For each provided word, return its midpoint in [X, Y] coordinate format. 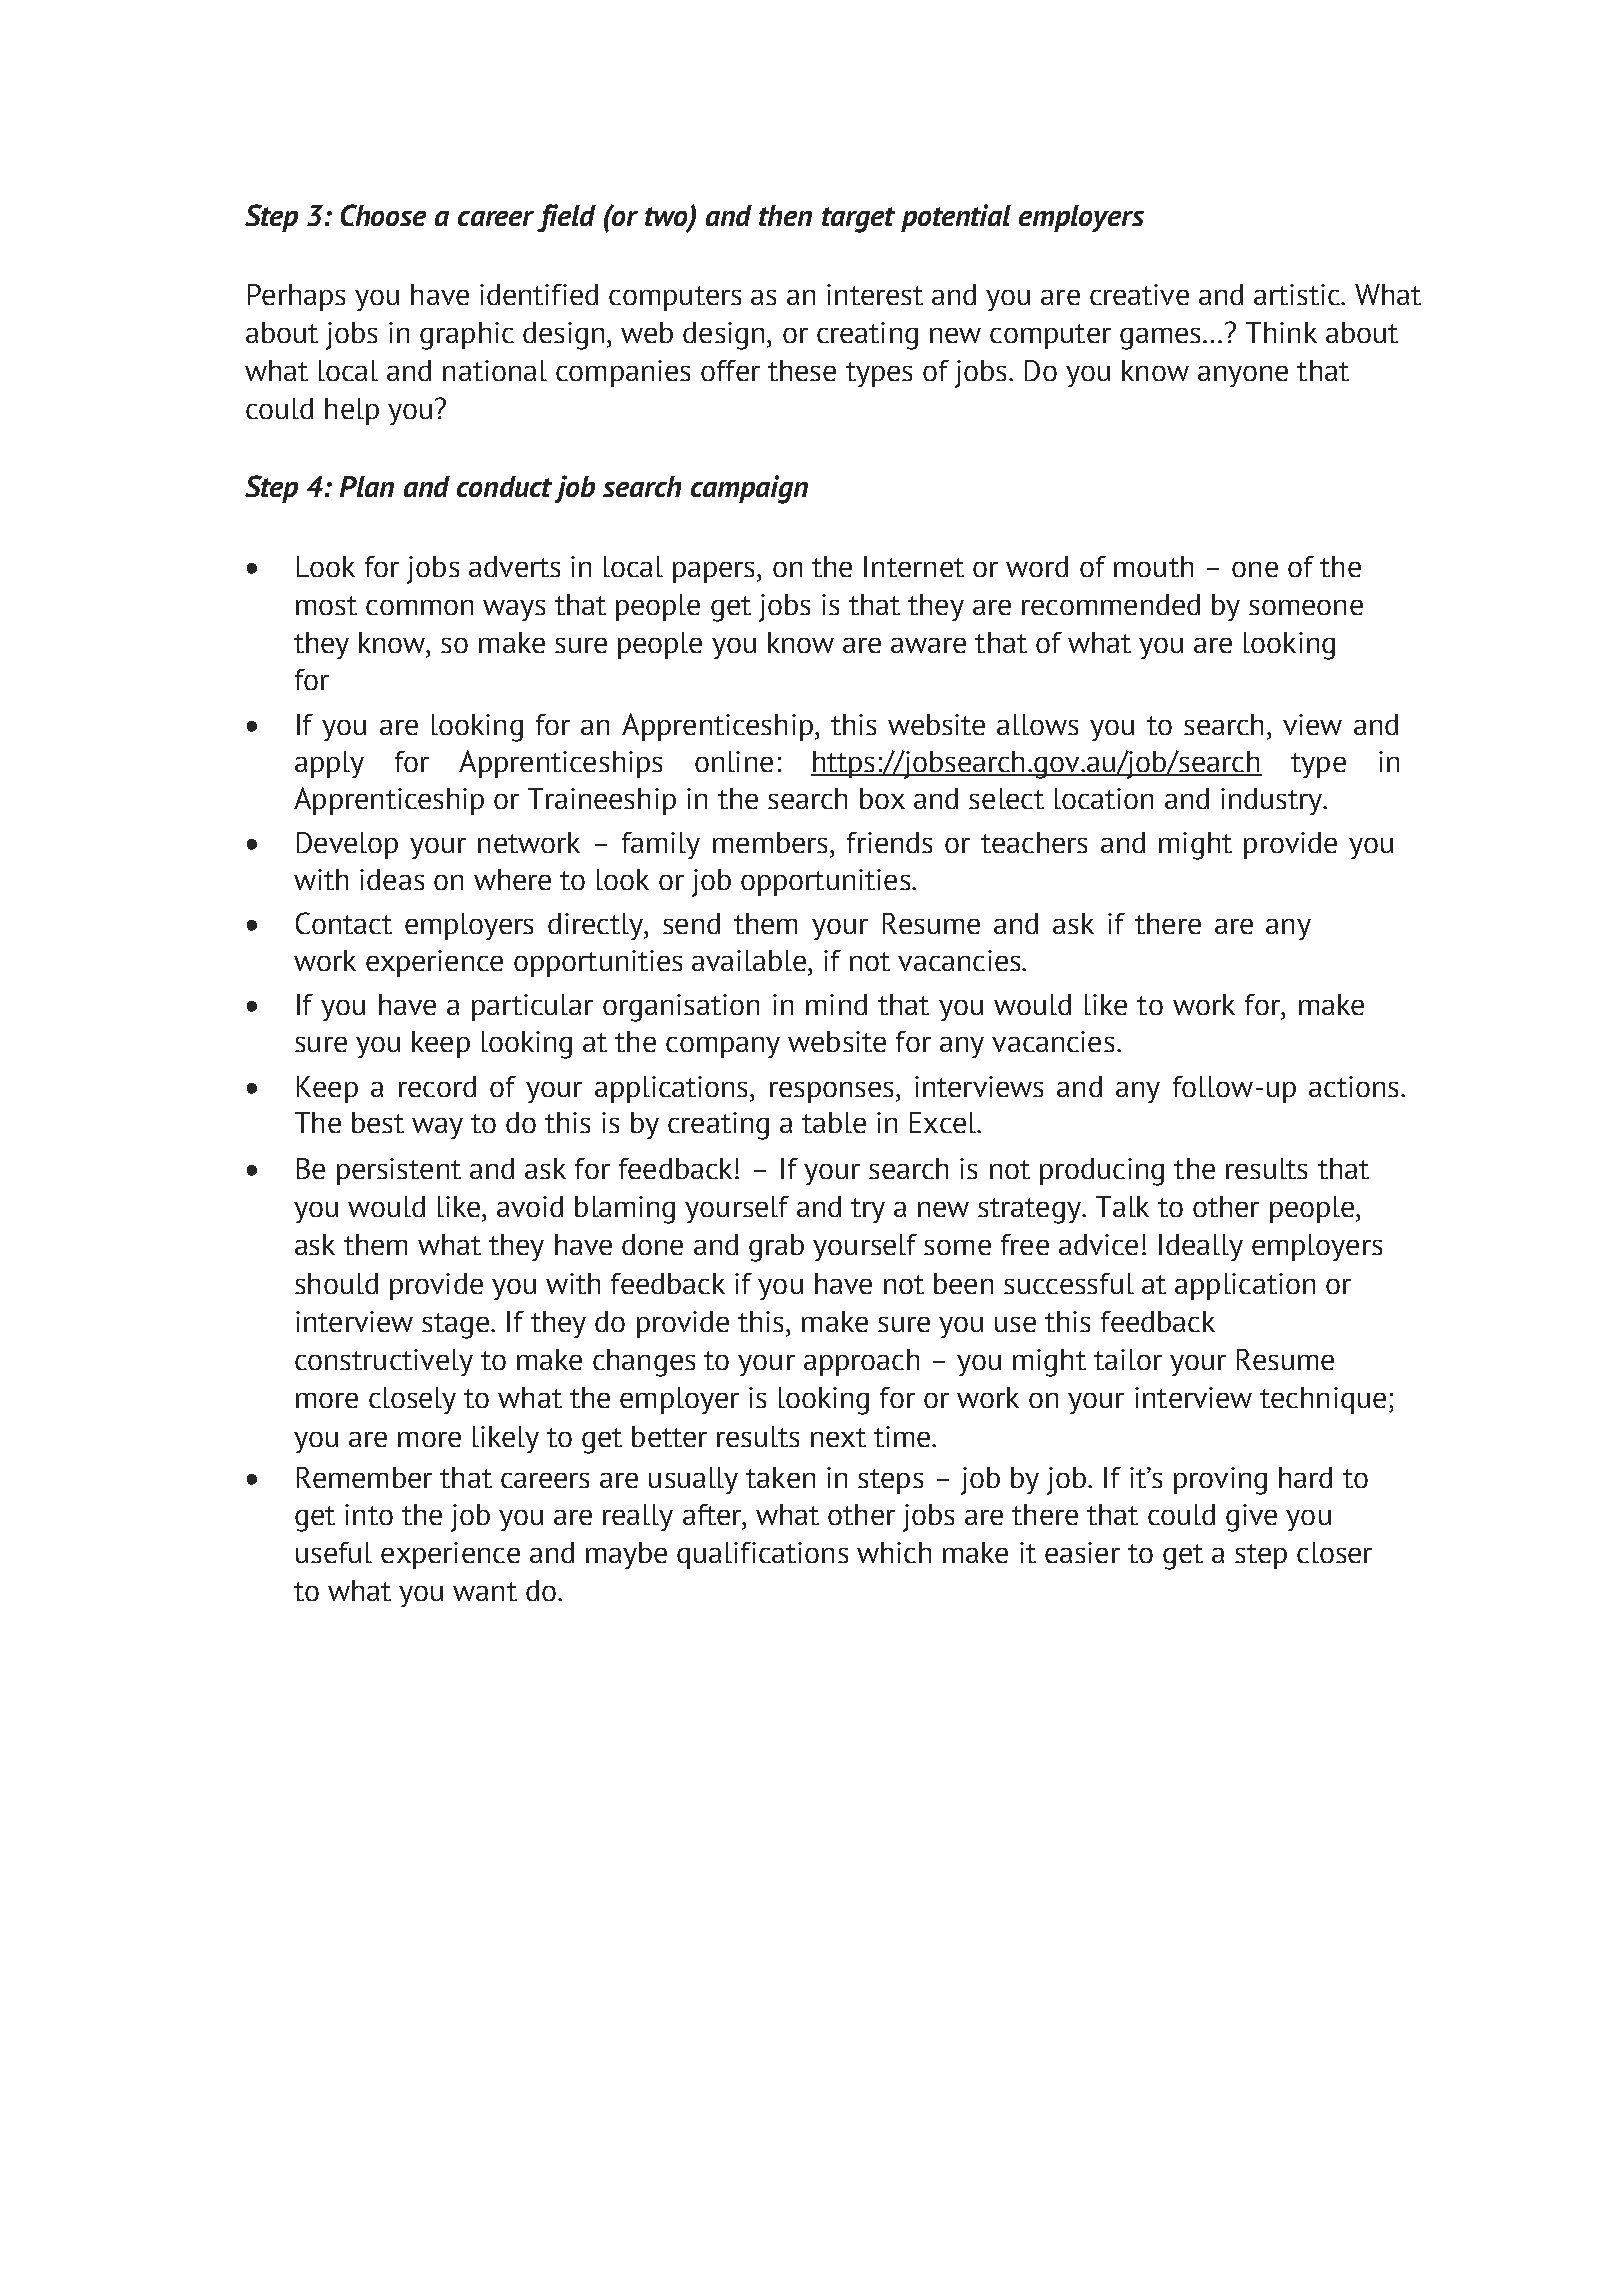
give [1251, 1518]
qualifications [762, 1555]
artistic [1298, 294]
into [369, 1514]
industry [1272, 801]
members [770, 842]
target [858, 220]
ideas [392, 879]
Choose [383, 215]
